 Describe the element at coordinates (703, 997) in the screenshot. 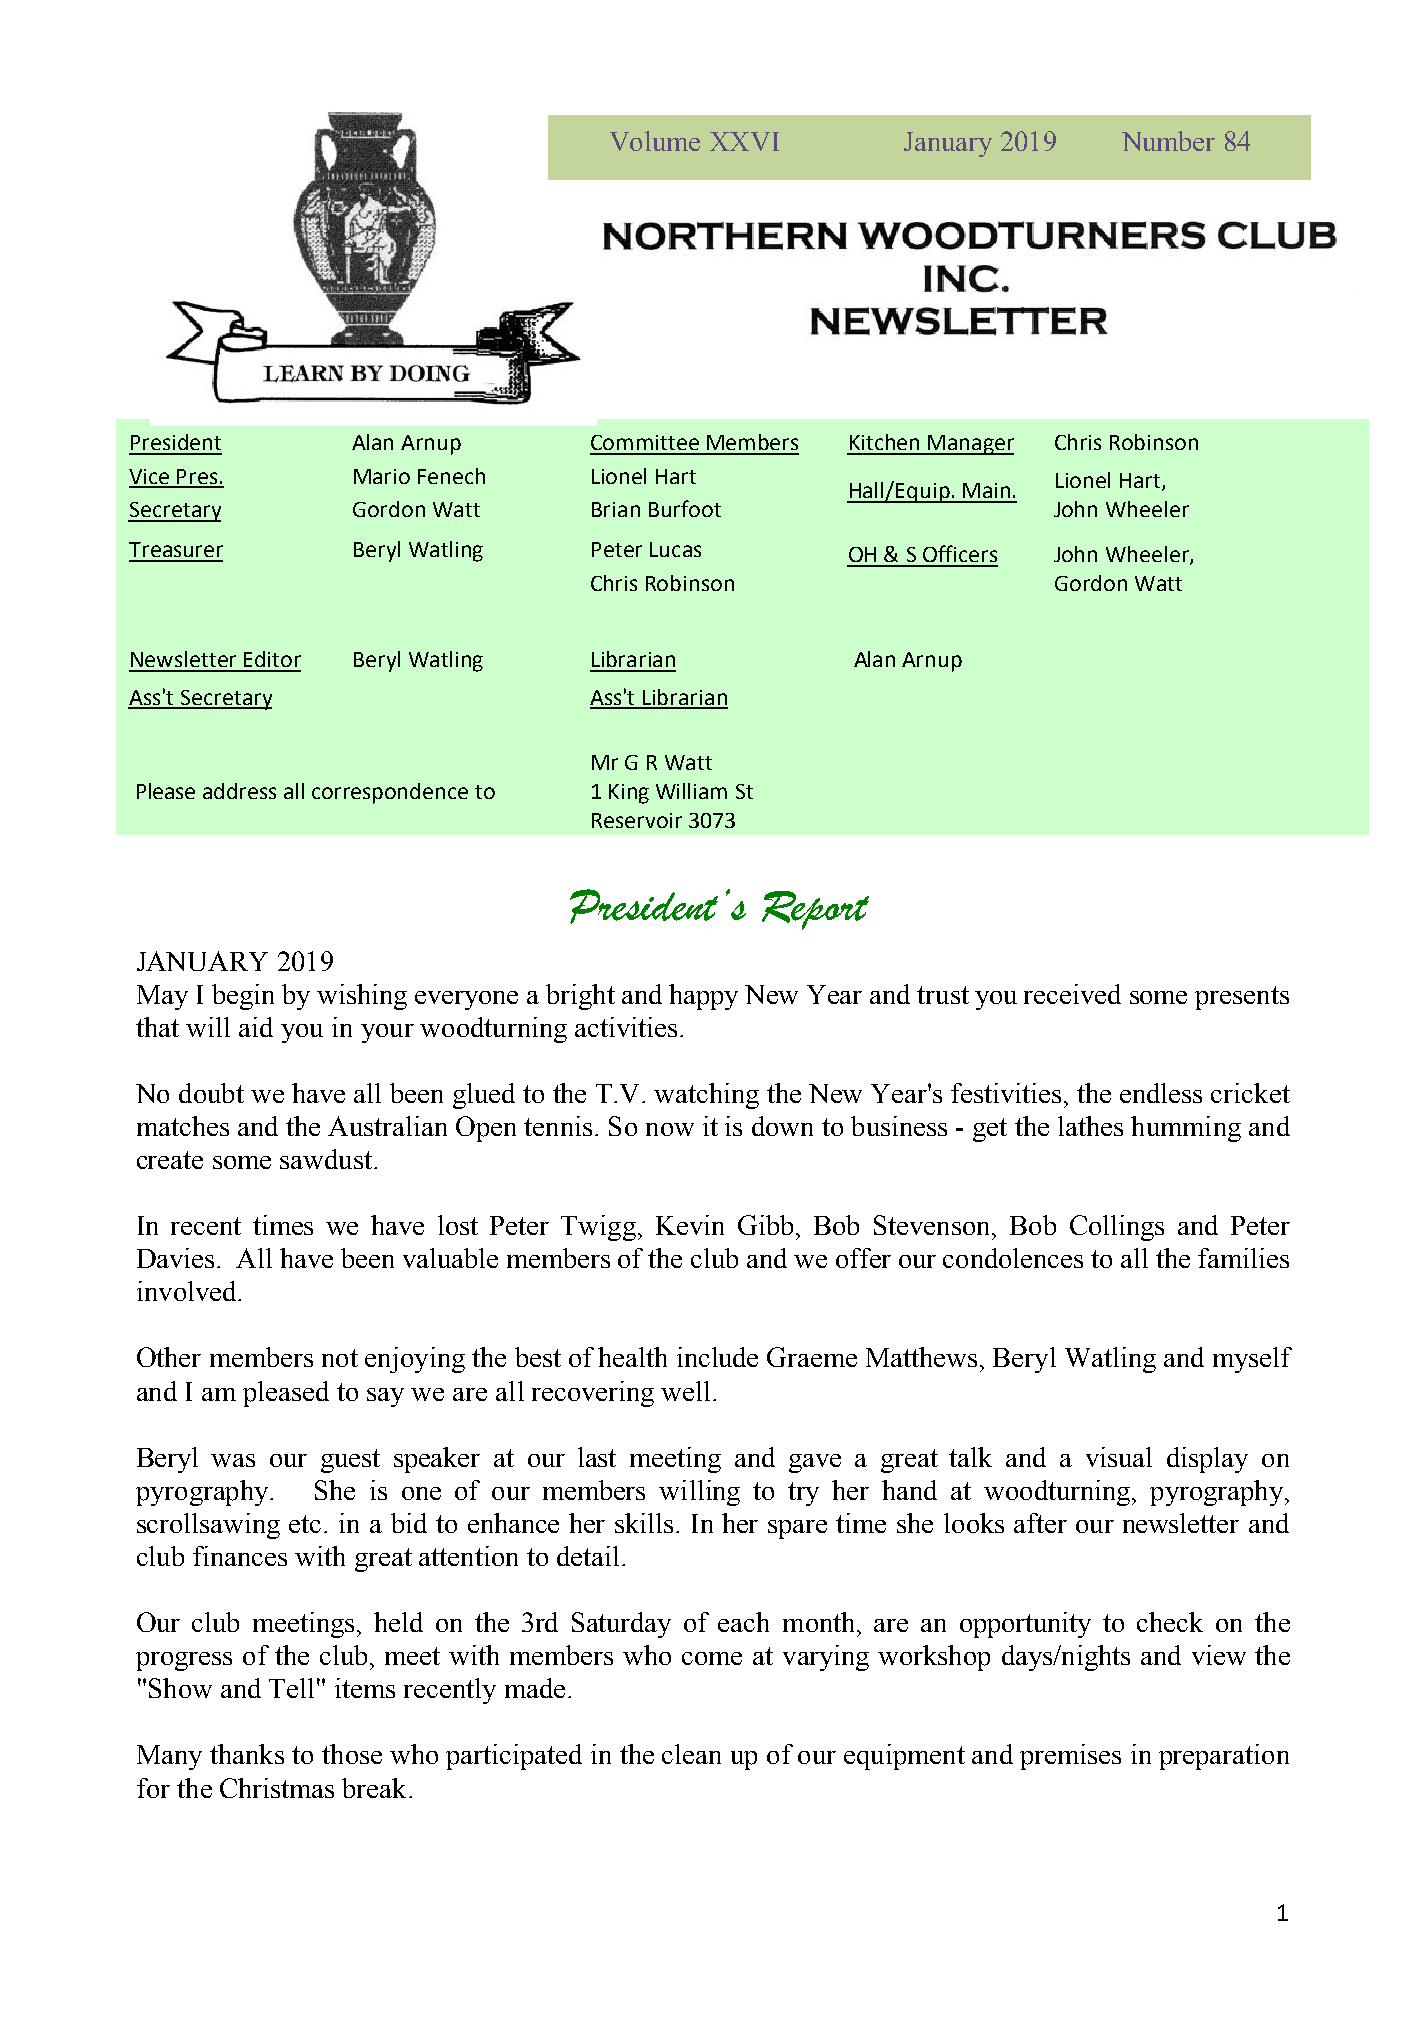

I see `happy` at that location.
